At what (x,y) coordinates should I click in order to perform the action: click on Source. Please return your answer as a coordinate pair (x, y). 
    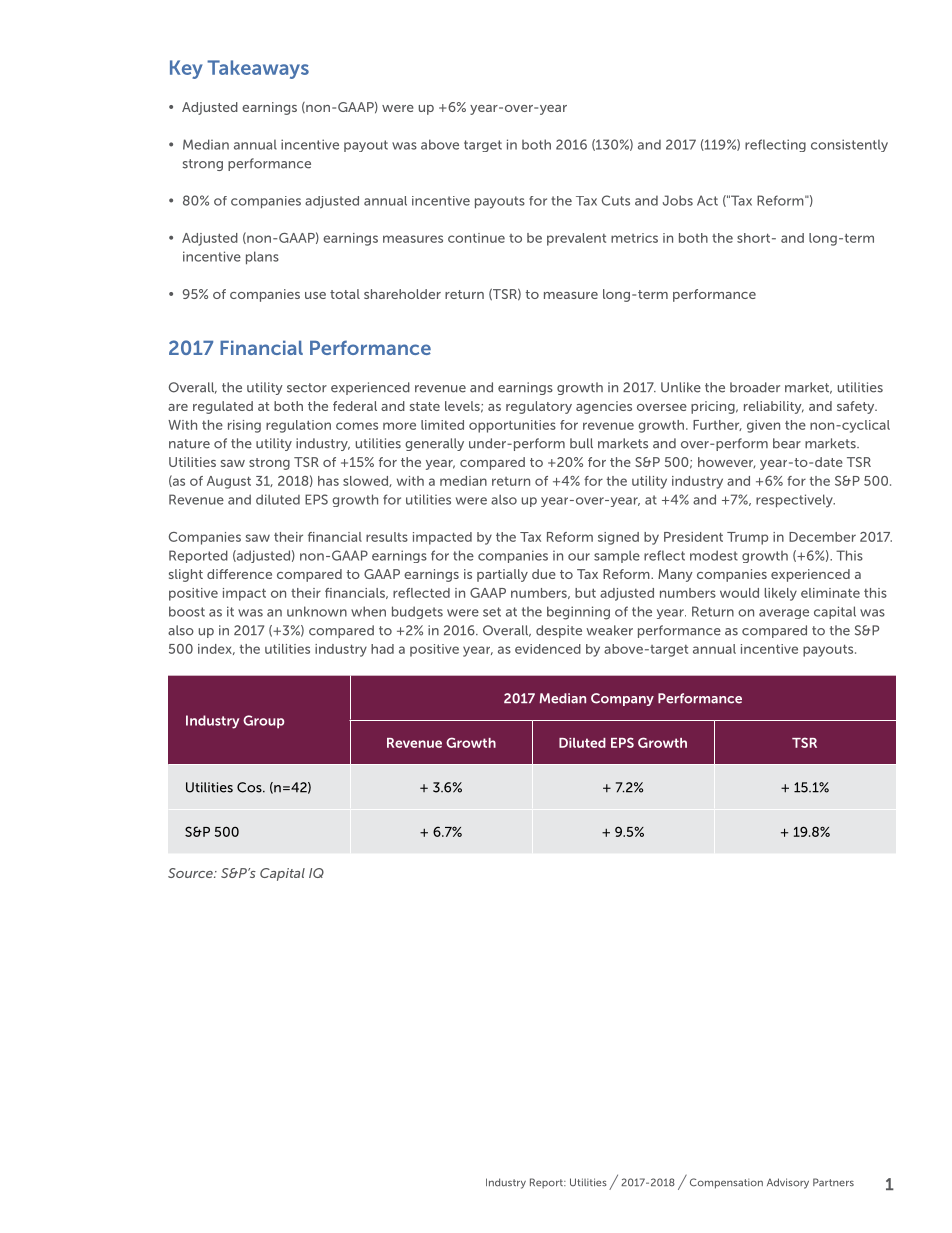
    Looking at the image, I should click on (191, 873).
